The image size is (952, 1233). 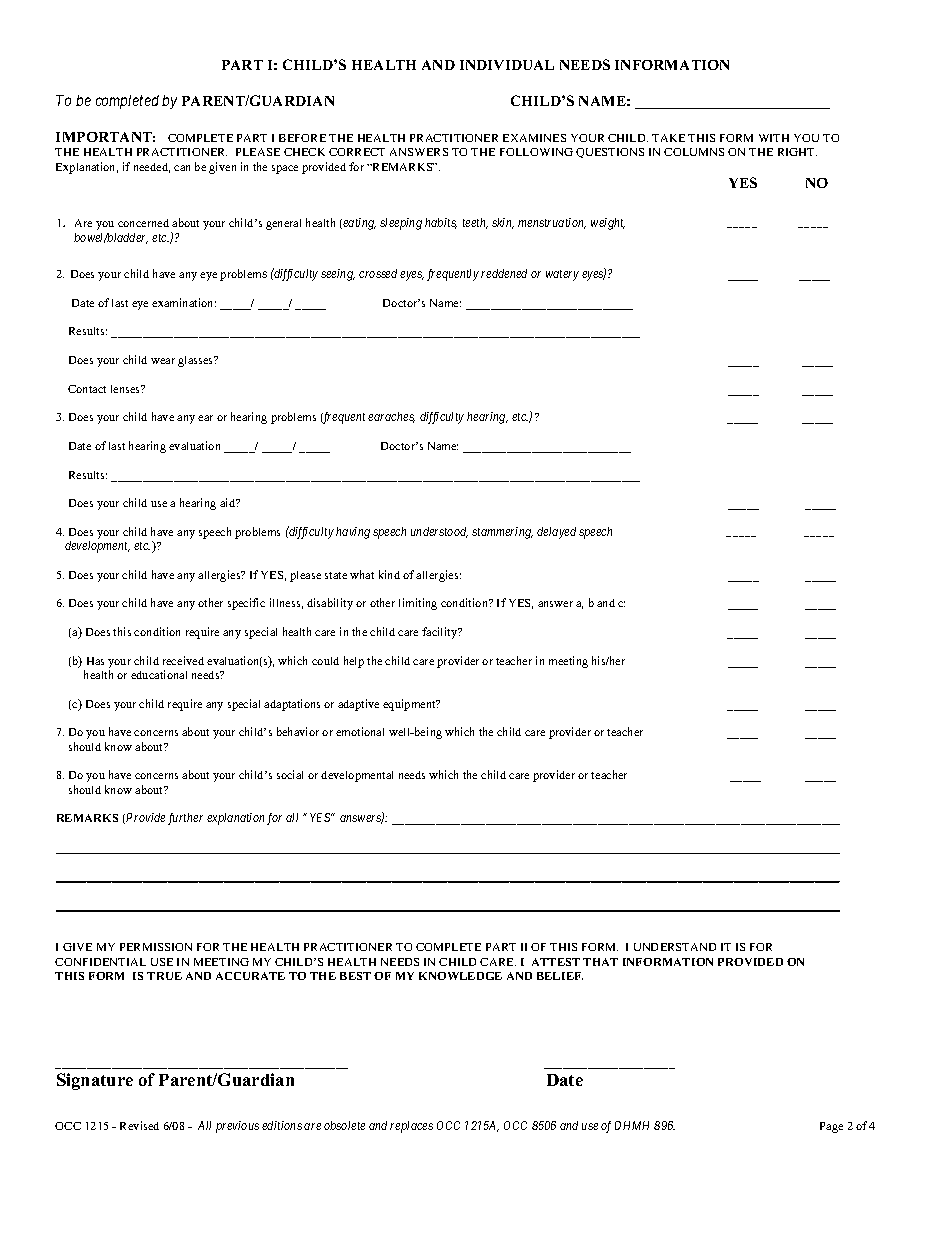 I want to click on further, so click(x=185, y=819).
